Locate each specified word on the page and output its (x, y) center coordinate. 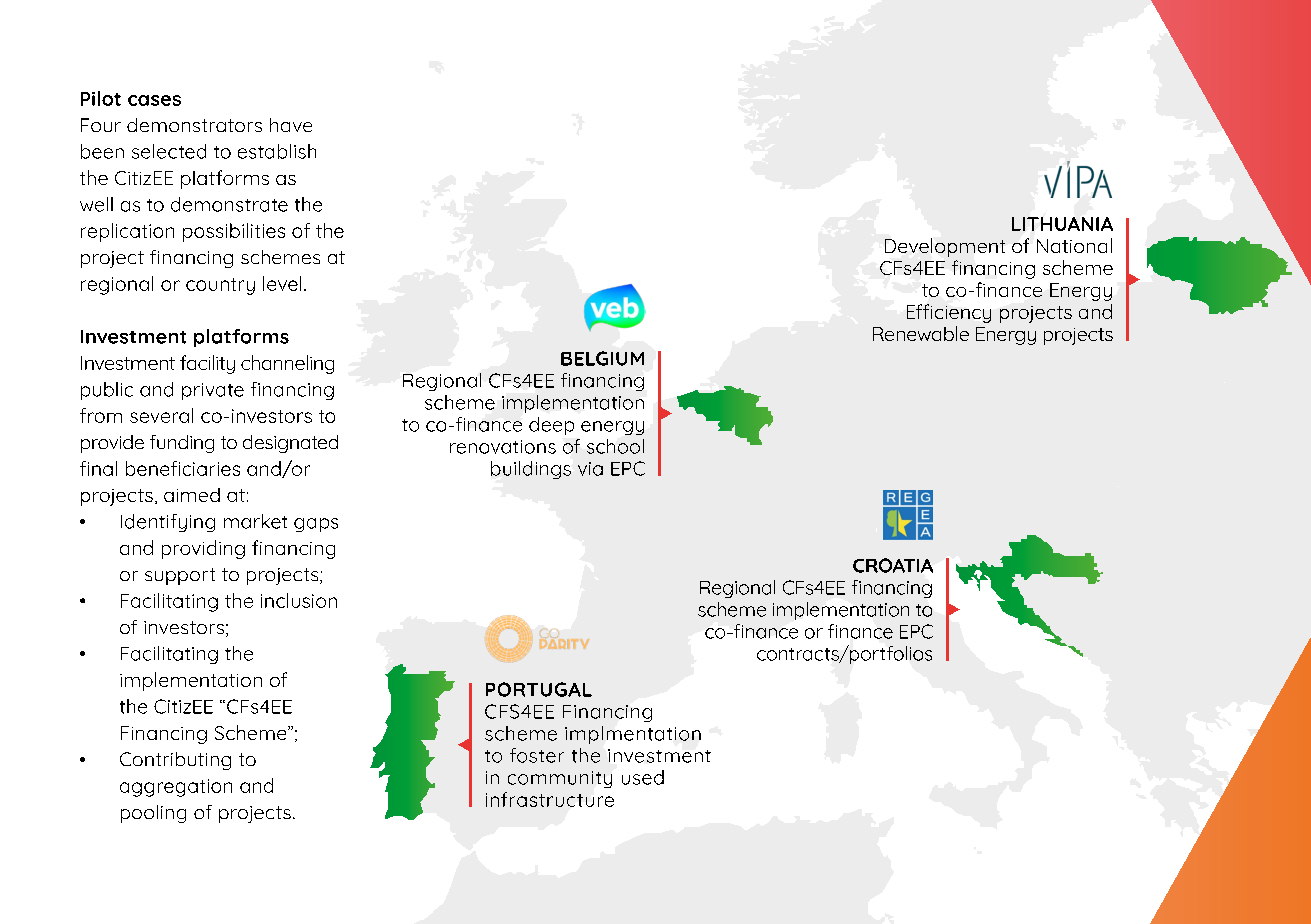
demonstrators (194, 125)
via (590, 469)
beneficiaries (183, 468)
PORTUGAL (539, 689)
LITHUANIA (1062, 224)
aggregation (176, 788)
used (643, 777)
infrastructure (550, 799)
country (220, 286)
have (291, 125)
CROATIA (893, 565)
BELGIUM (602, 358)
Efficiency (949, 313)
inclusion (299, 600)
